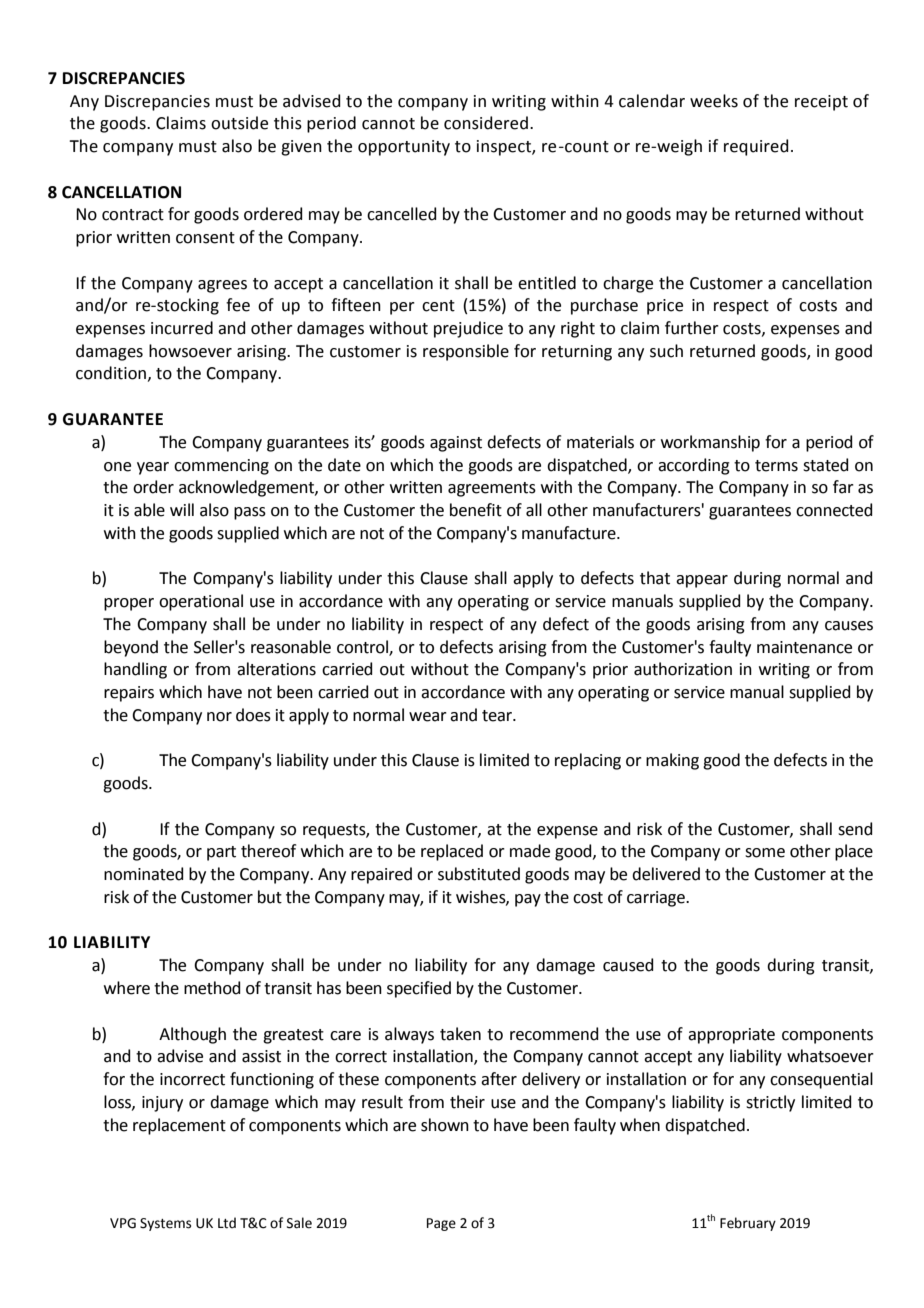  Describe the element at coordinates (765, 853) in the screenshot. I see `some` at that location.
